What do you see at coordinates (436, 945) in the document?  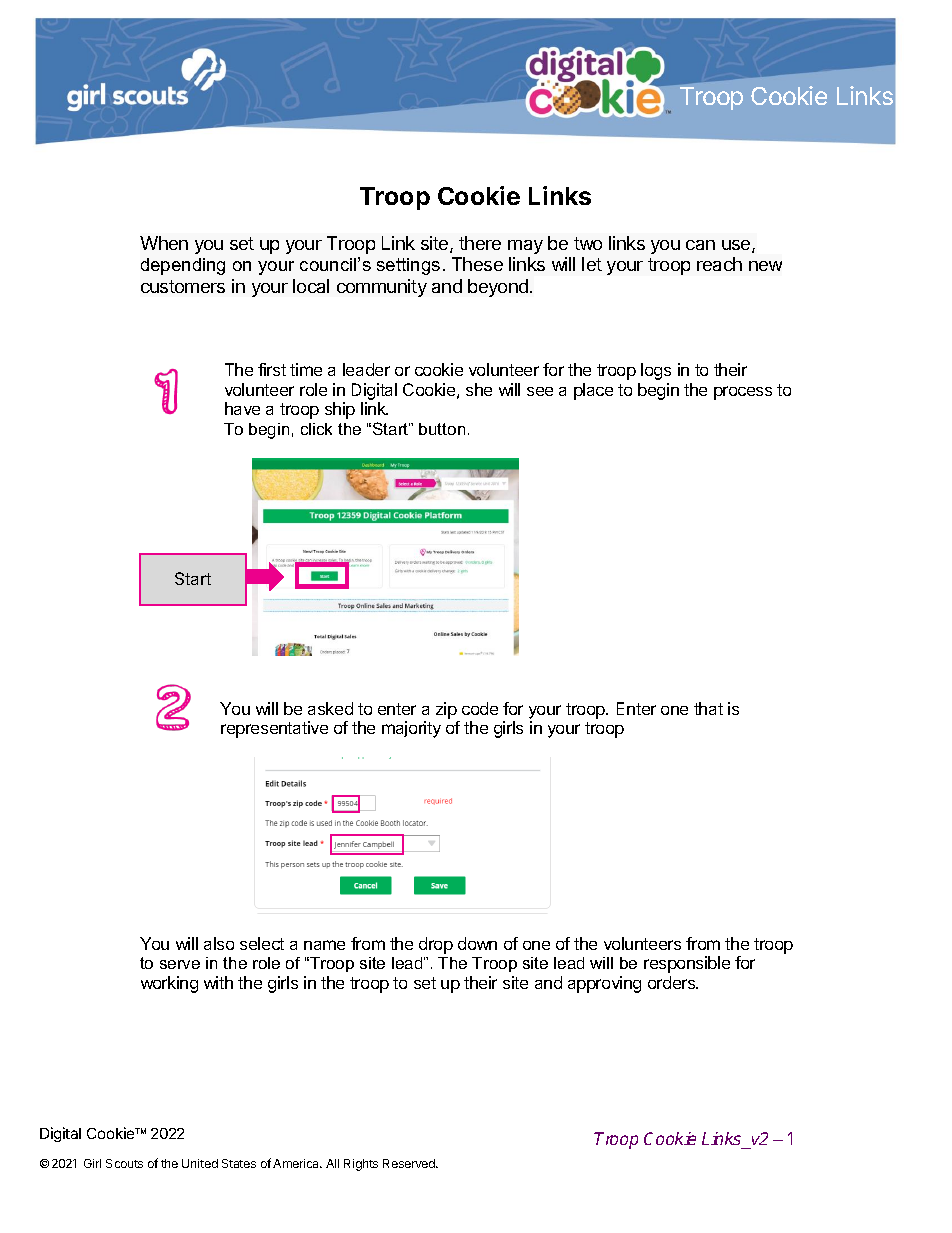 I see `drop` at bounding box center [436, 945].
